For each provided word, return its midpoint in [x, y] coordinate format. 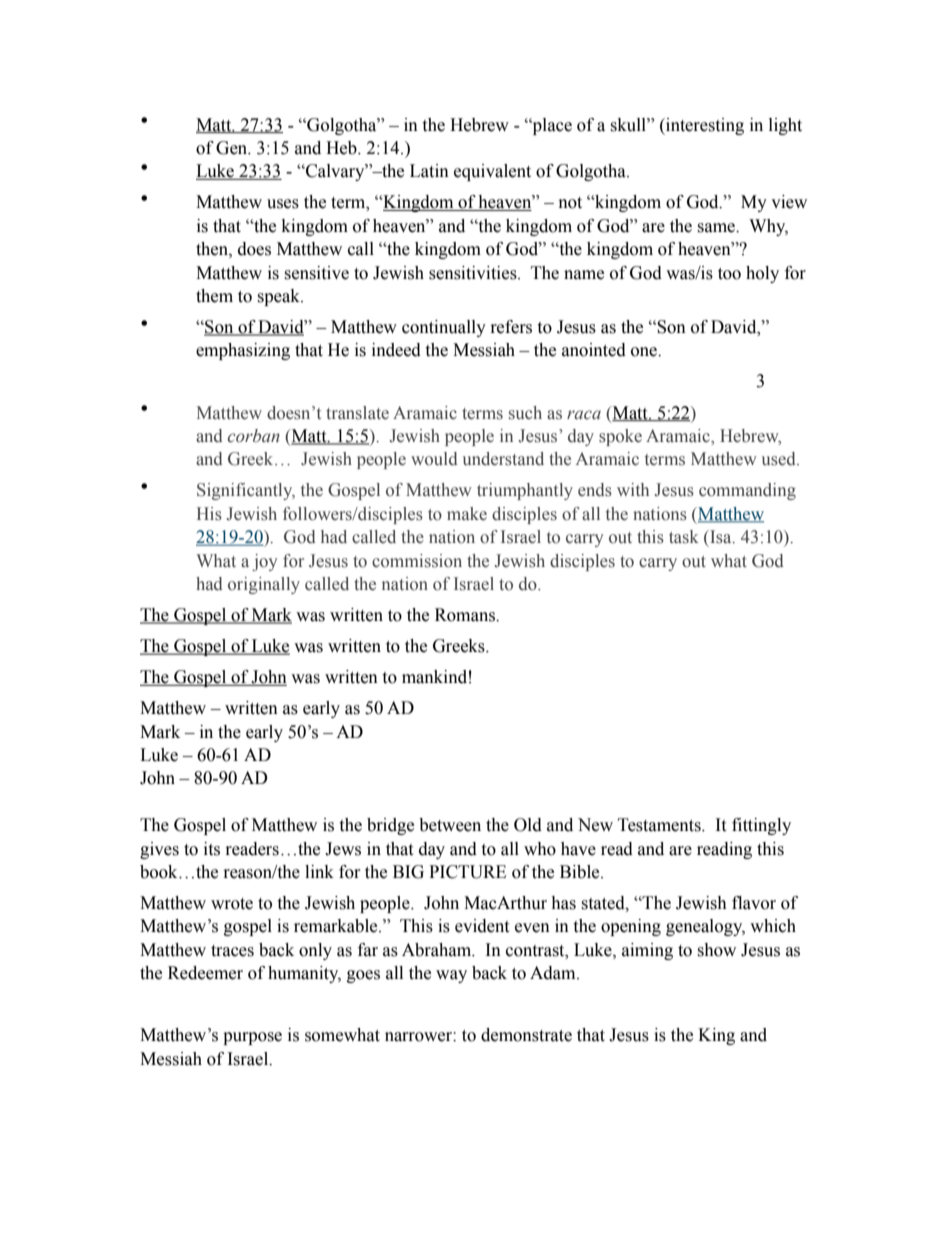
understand [503, 459]
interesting [704, 126]
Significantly [246, 491]
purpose [252, 1038]
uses [283, 204]
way [451, 976]
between [450, 825]
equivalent [492, 172]
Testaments [660, 825]
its [212, 849]
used [780, 459]
